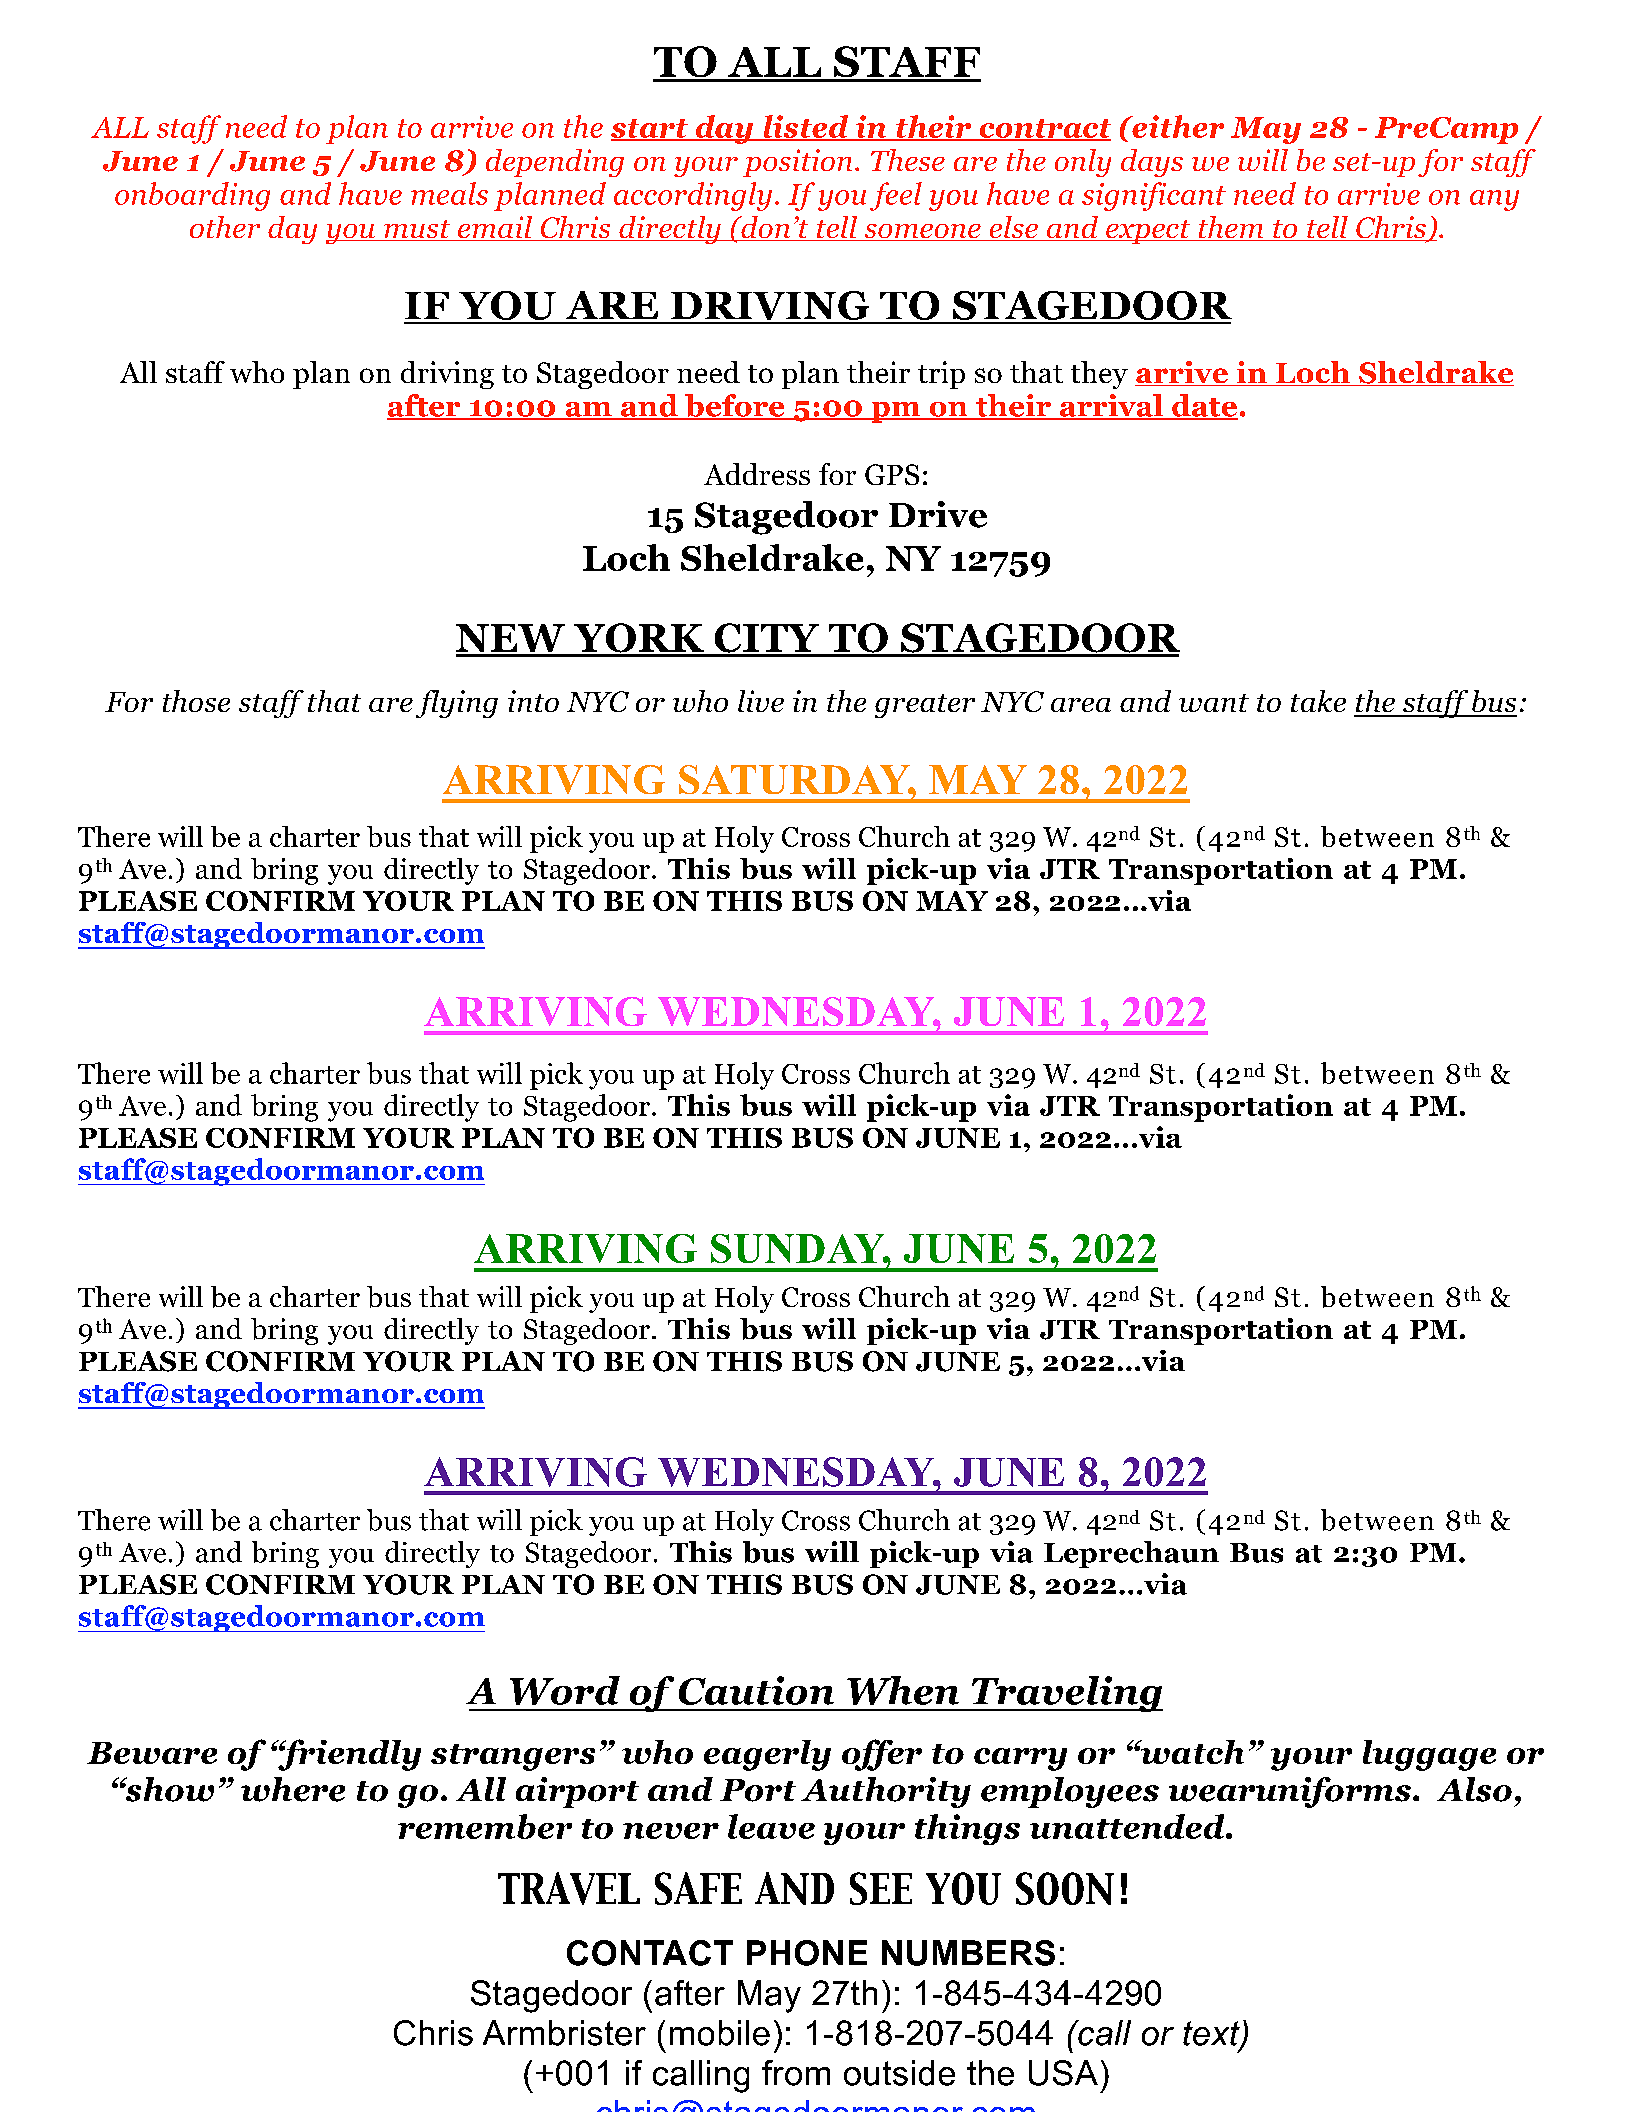  I want to click on Drive, so click(938, 514).
